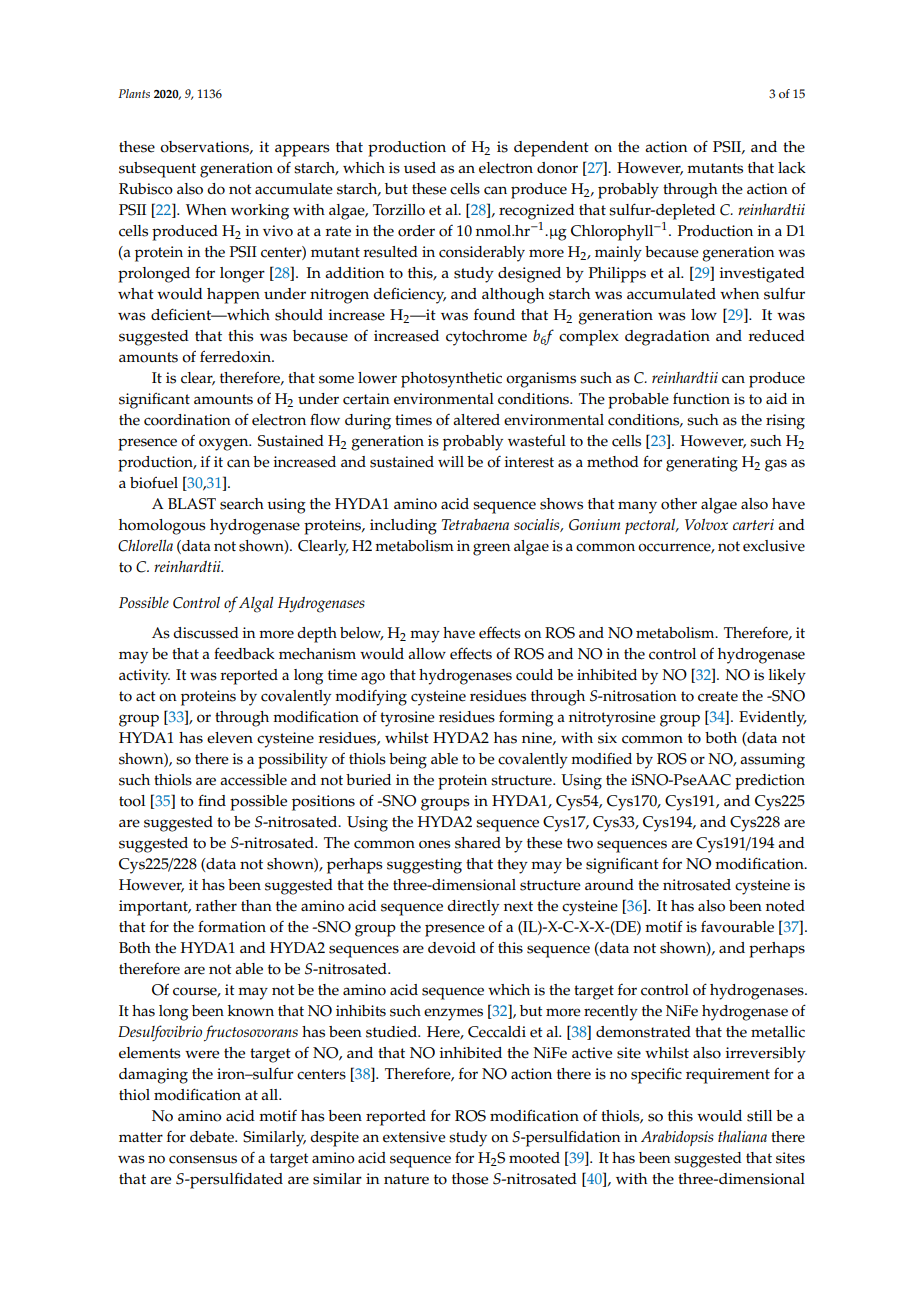 Image resolution: width=924 pixels, height=1308 pixels. What do you see at coordinates (232, 926) in the screenshot?
I see `formation` at bounding box center [232, 926].
